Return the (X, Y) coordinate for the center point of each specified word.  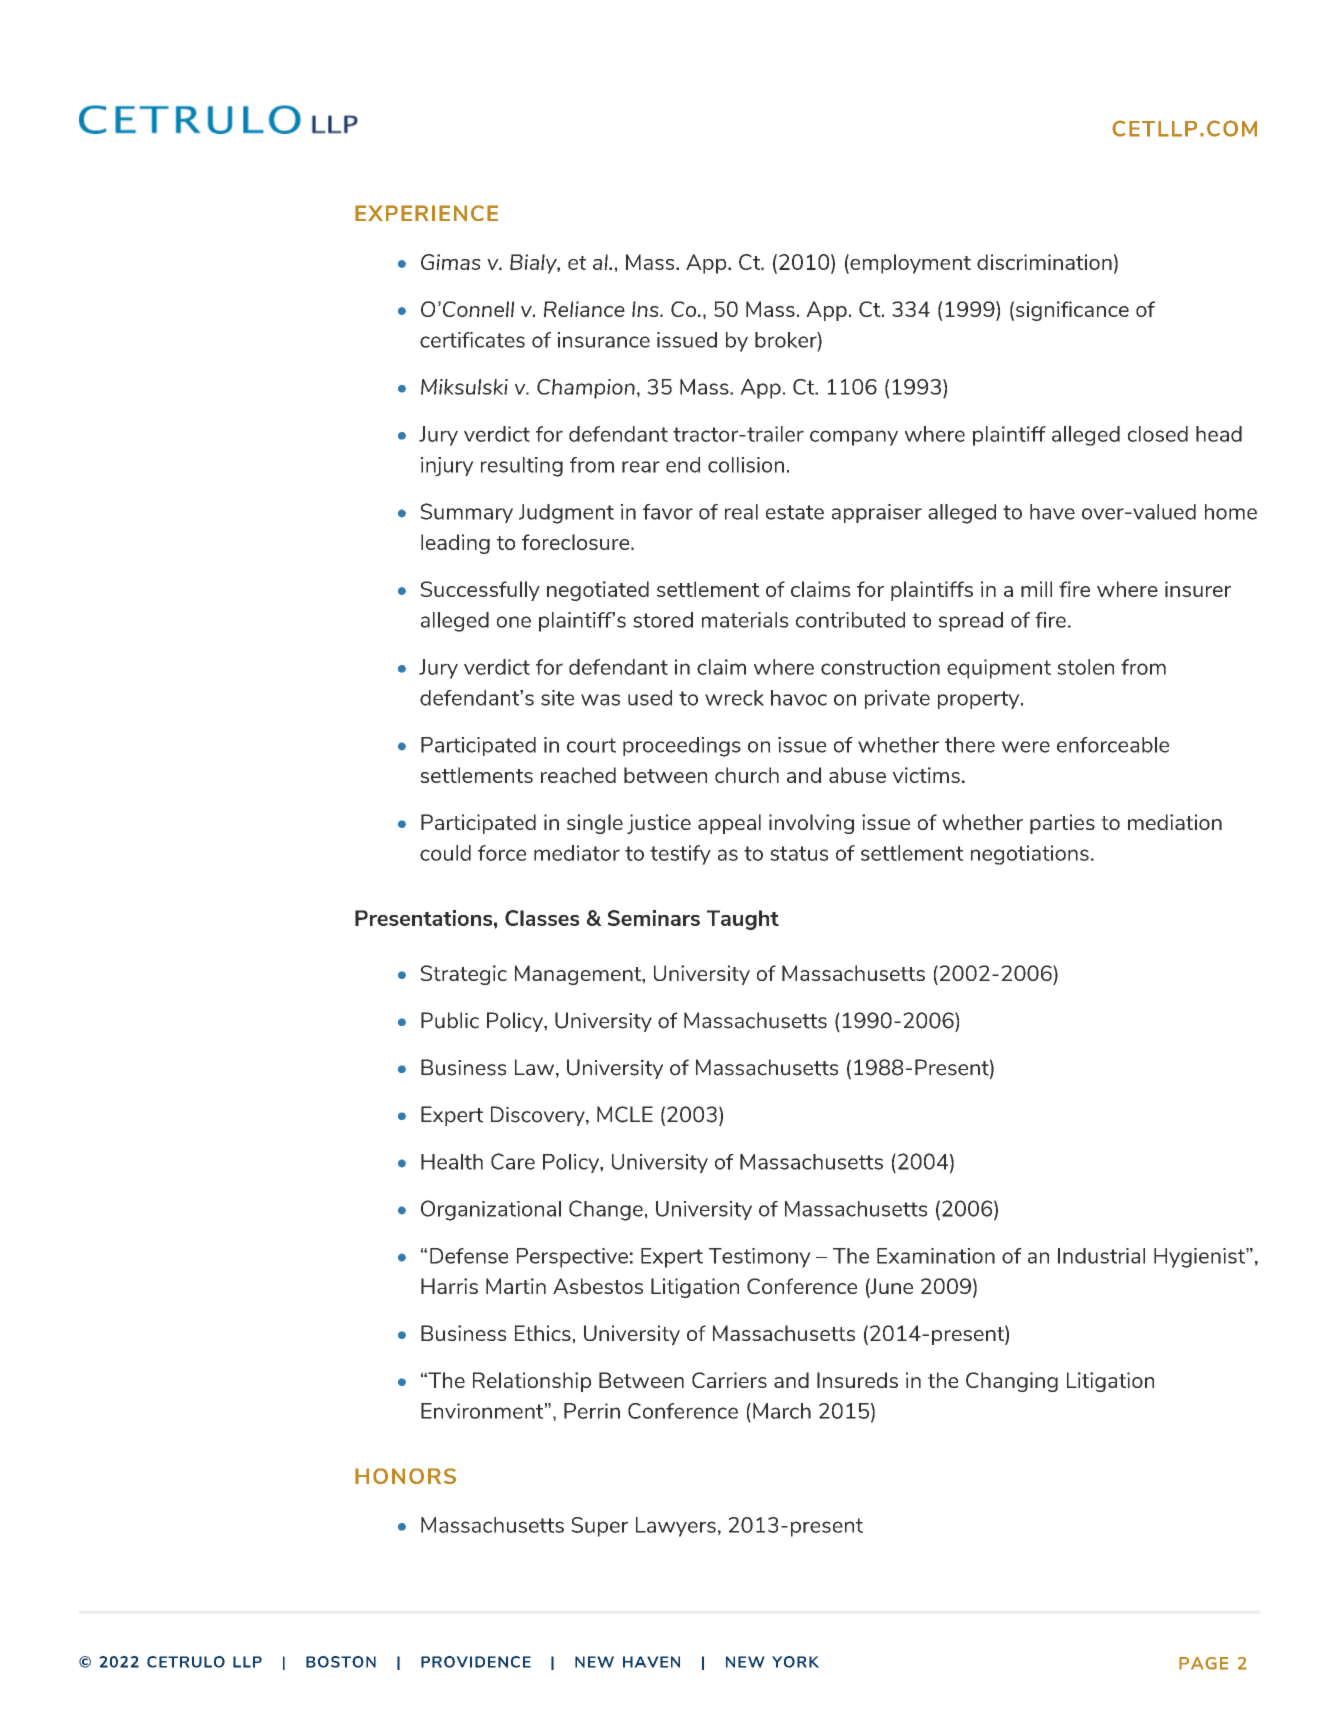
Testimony (760, 1258)
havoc (799, 698)
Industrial (1101, 1256)
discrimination (1044, 262)
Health (452, 1162)
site (557, 698)
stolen (1085, 667)
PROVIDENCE (476, 1662)
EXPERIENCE (426, 213)
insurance (604, 340)
